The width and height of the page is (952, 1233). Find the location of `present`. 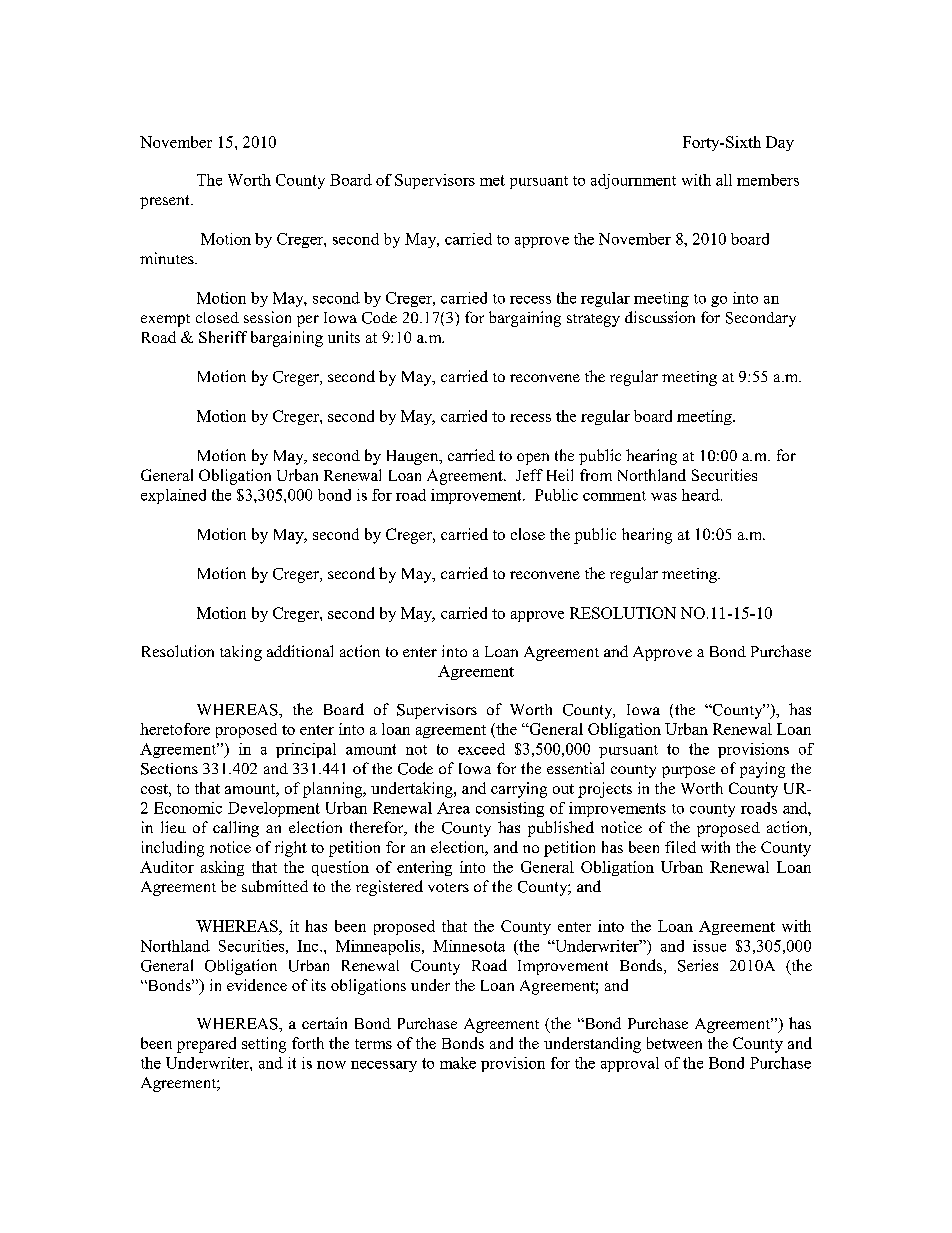

present is located at coordinates (166, 202).
